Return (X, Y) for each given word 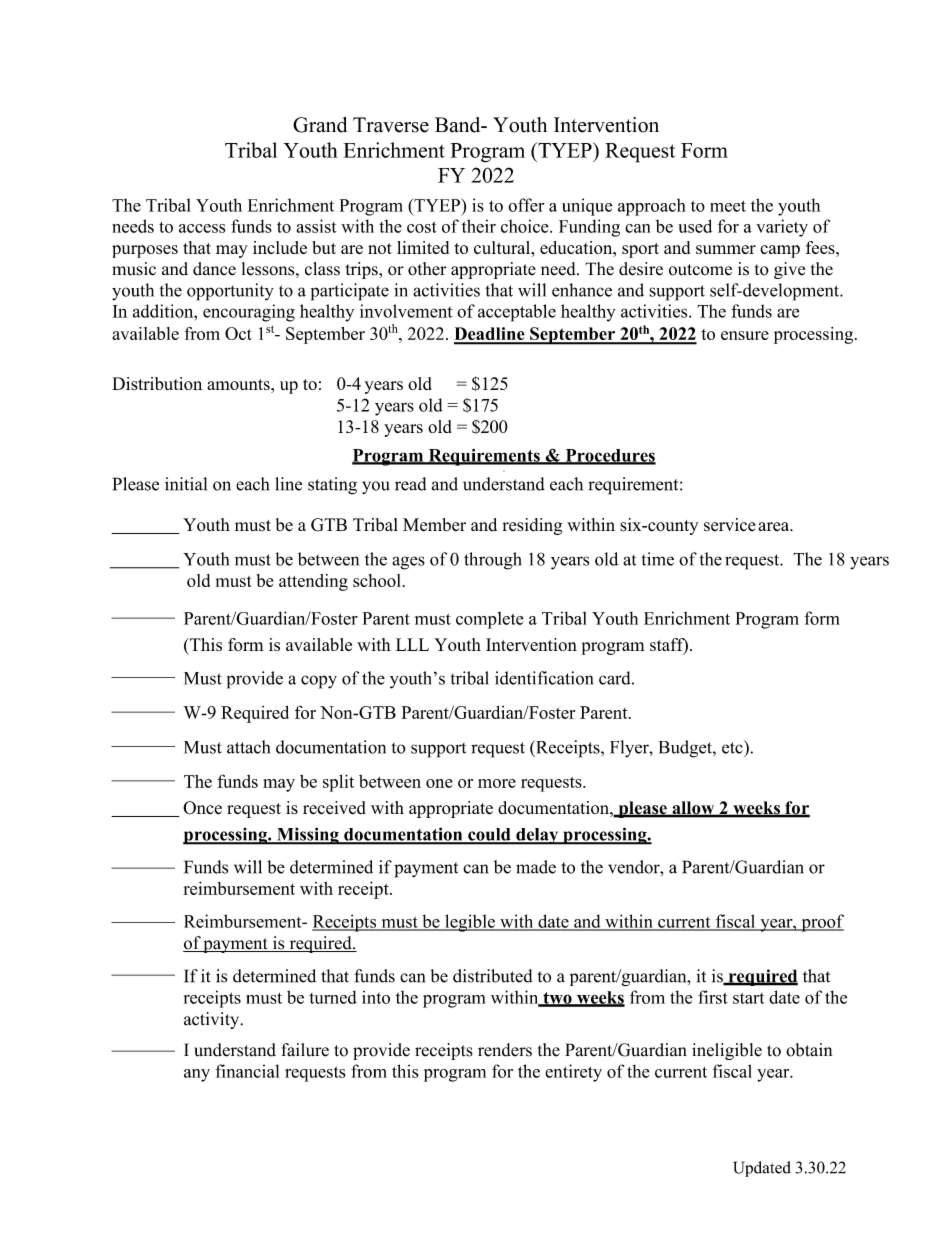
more (497, 783)
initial (186, 484)
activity (213, 1020)
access (202, 228)
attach (248, 747)
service (730, 525)
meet (728, 206)
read (410, 484)
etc (733, 747)
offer (526, 205)
